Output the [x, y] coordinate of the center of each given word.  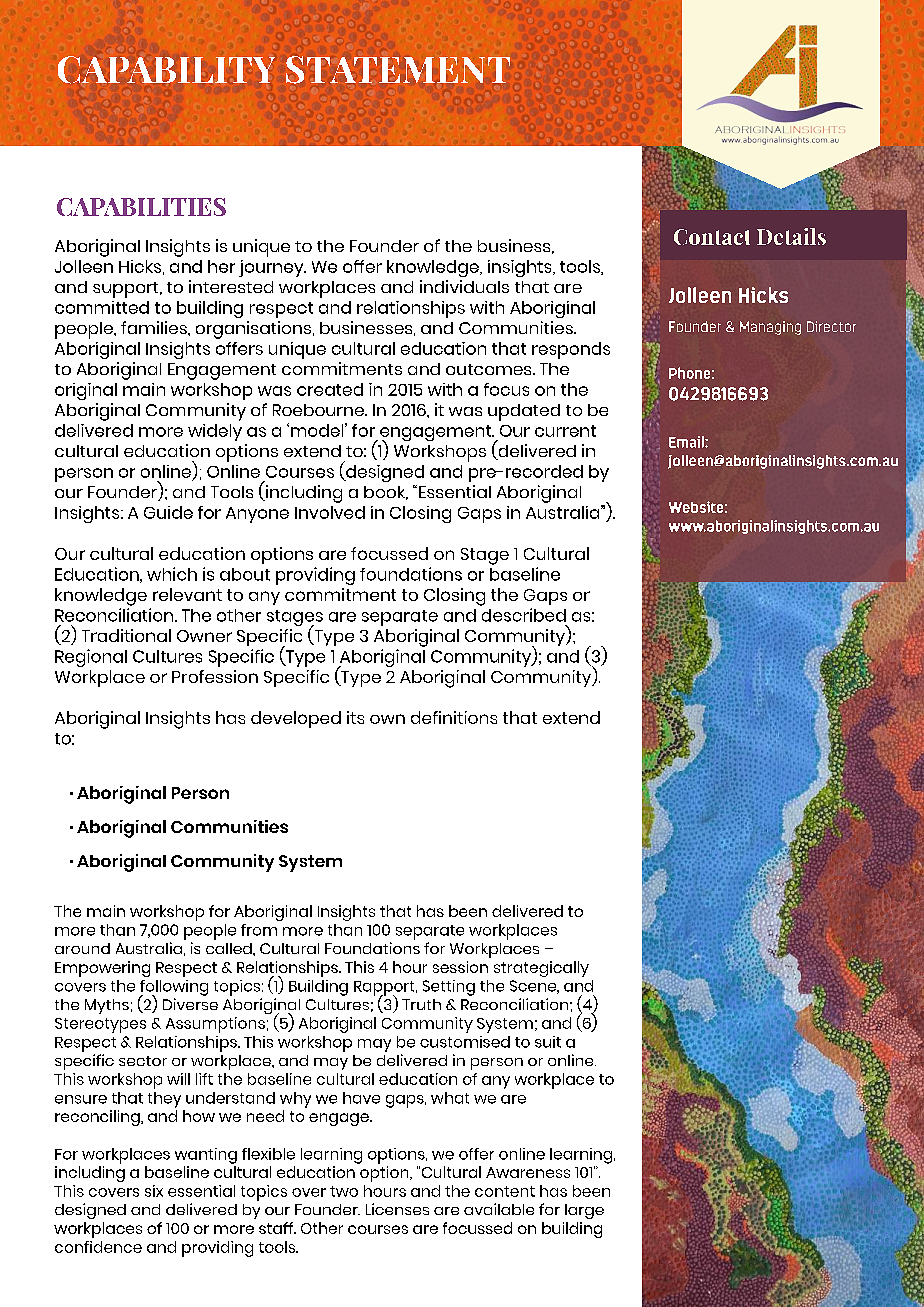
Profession [215, 676]
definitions [454, 717]
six [154, 1191]
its [355, 717]
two [344, 1191]
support [127, 290]
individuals [464, 286]
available [499, 1209]
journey [272, 268]
